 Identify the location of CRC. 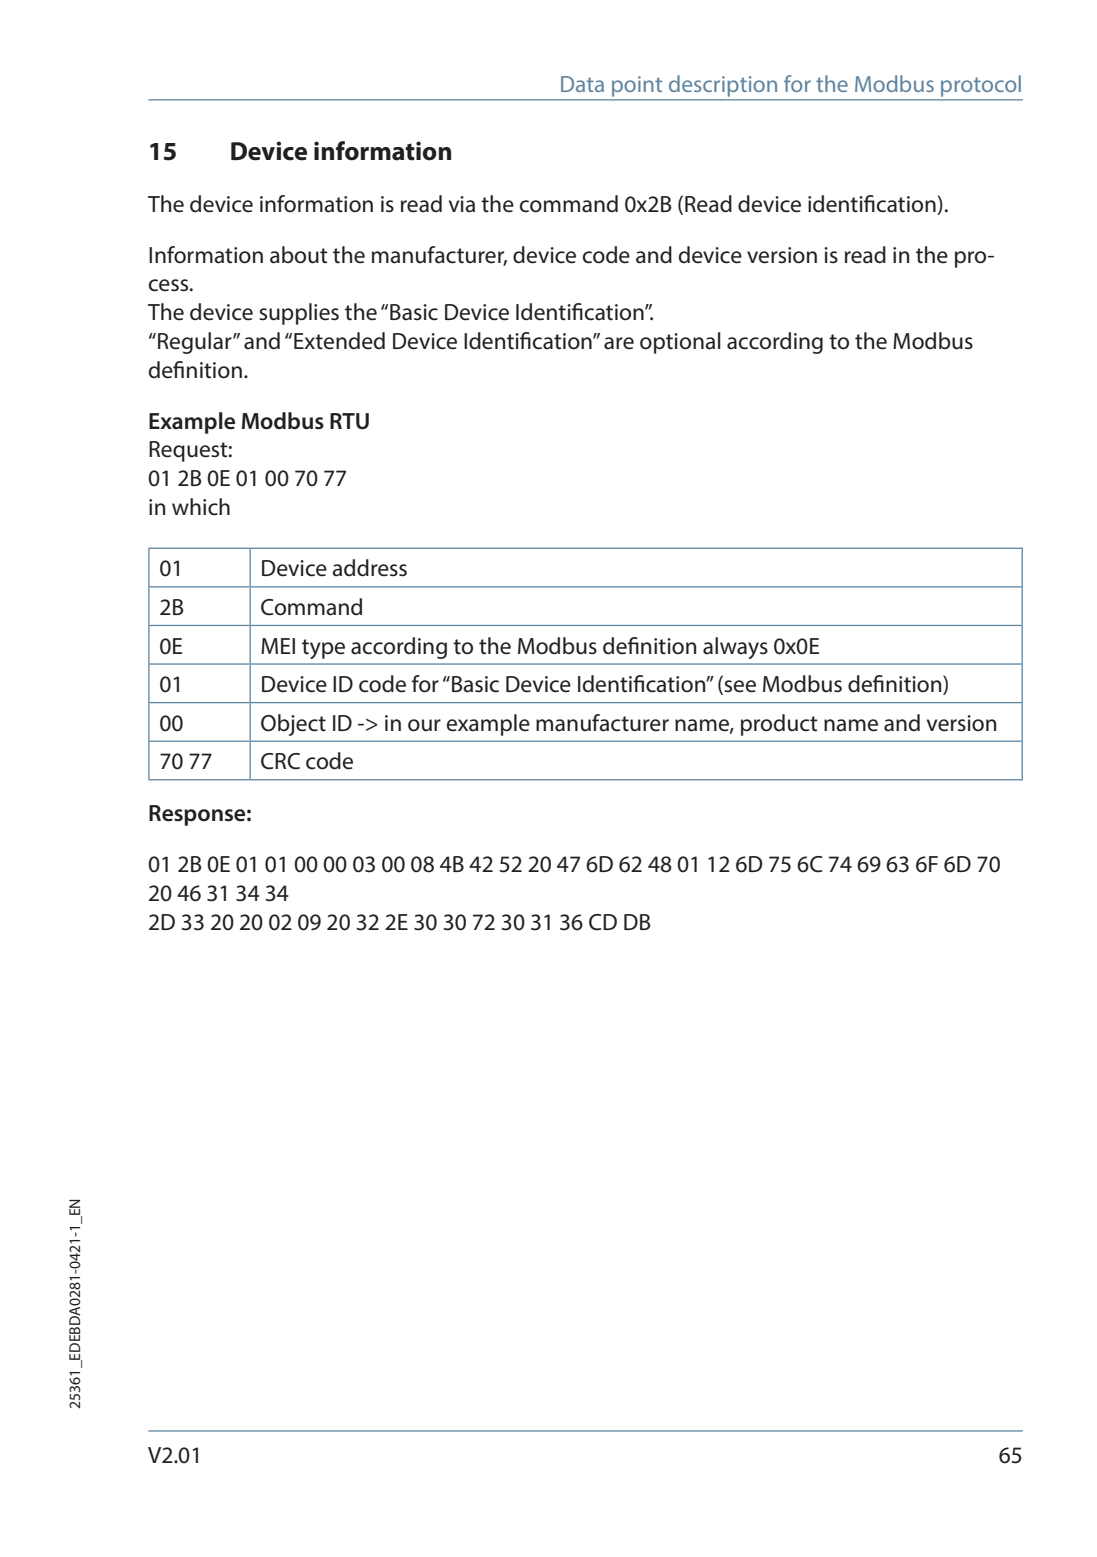
(280, 761).
